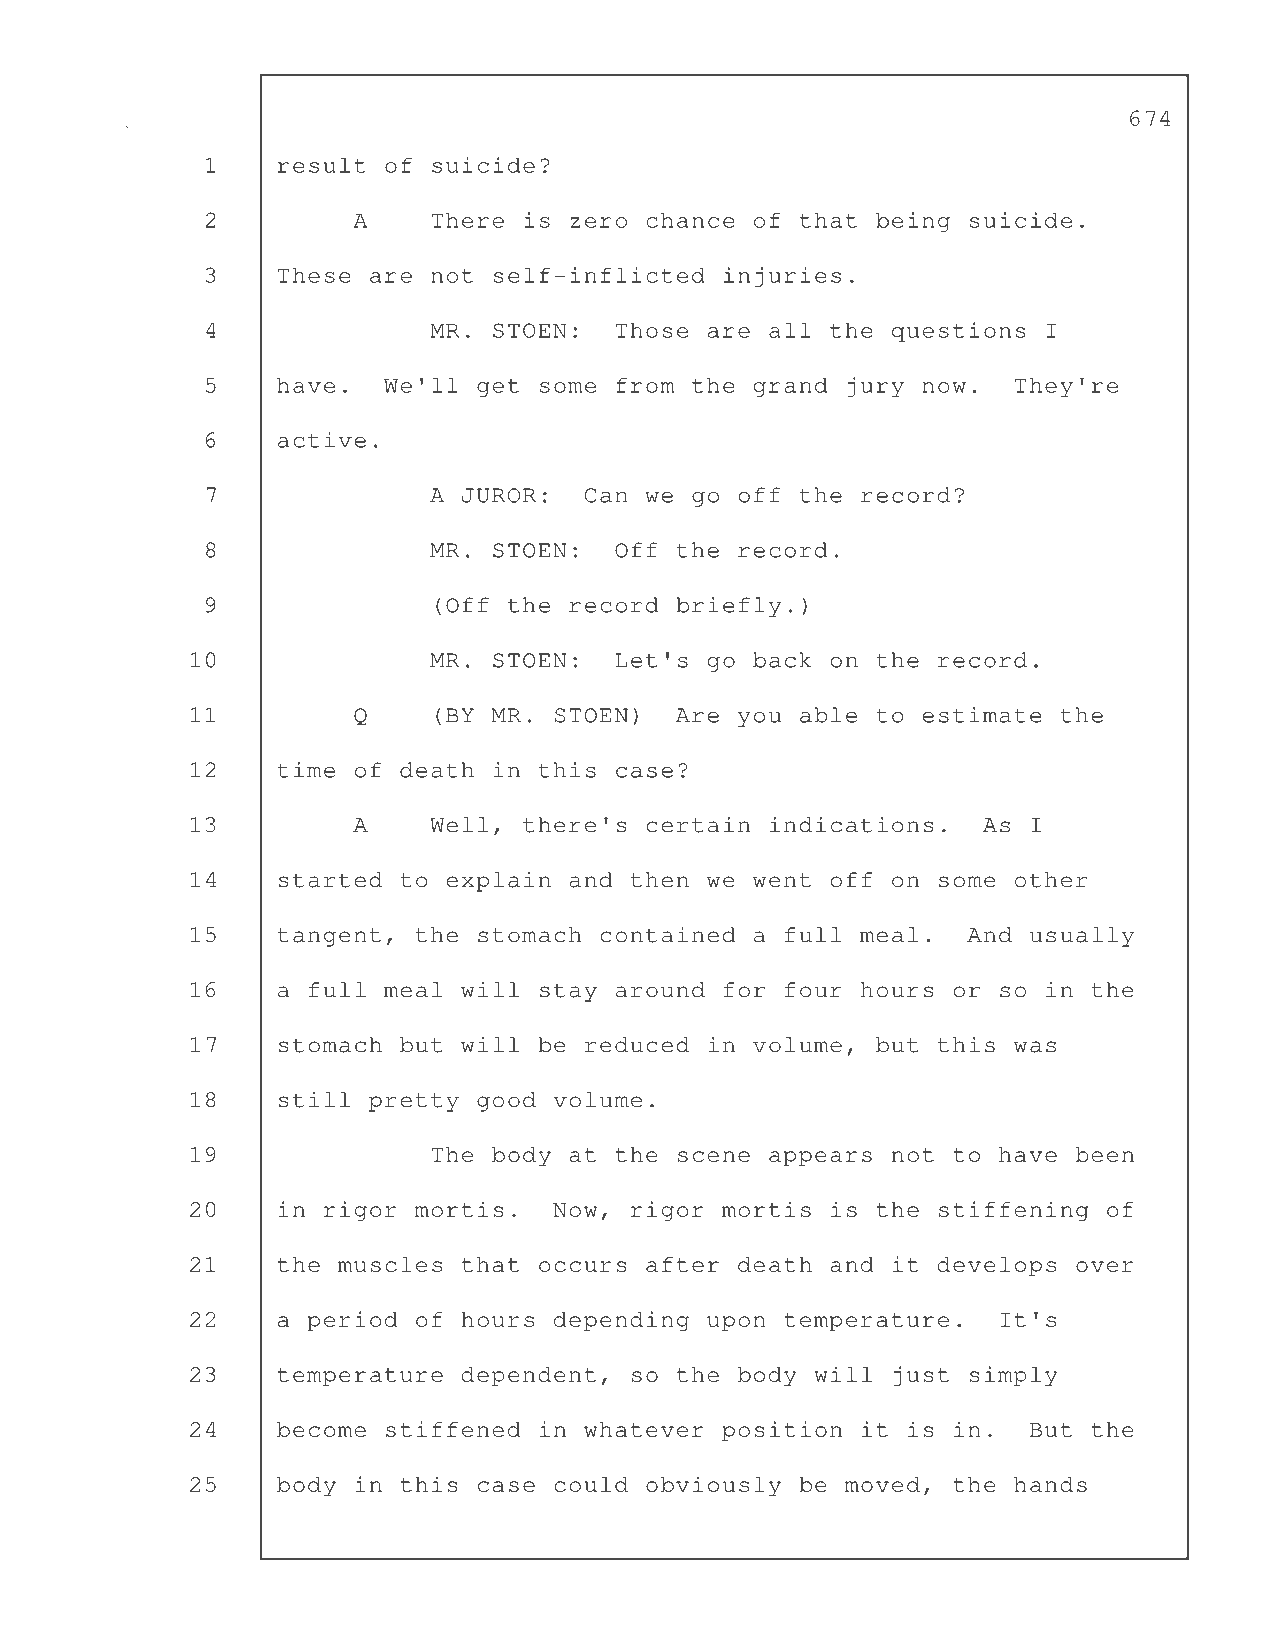 This image has height=1634, width=1263. I want to click on other, so click(1051, 880).
